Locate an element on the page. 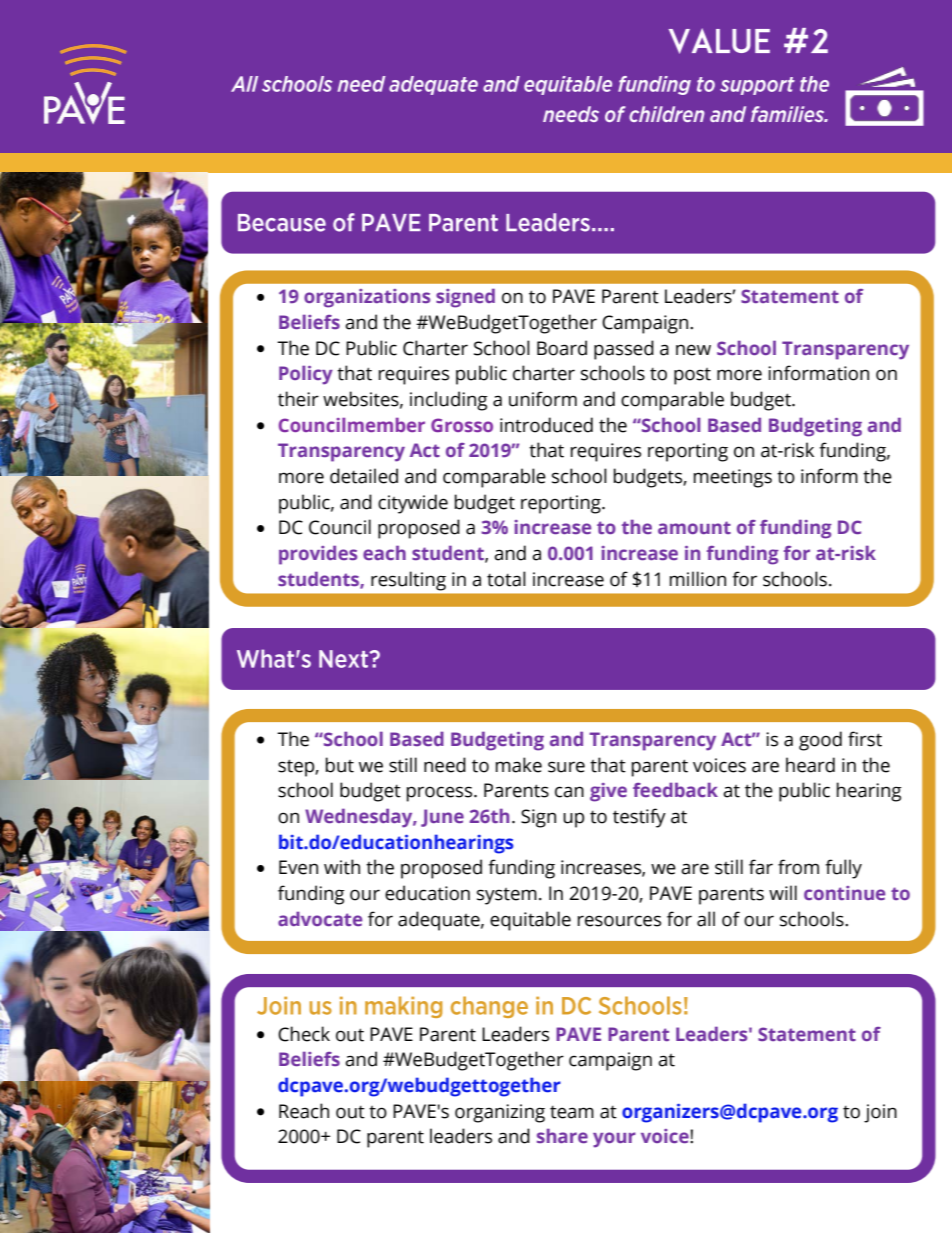 This page has width=952, height=1233. children is located at coordinates (667, 114).
